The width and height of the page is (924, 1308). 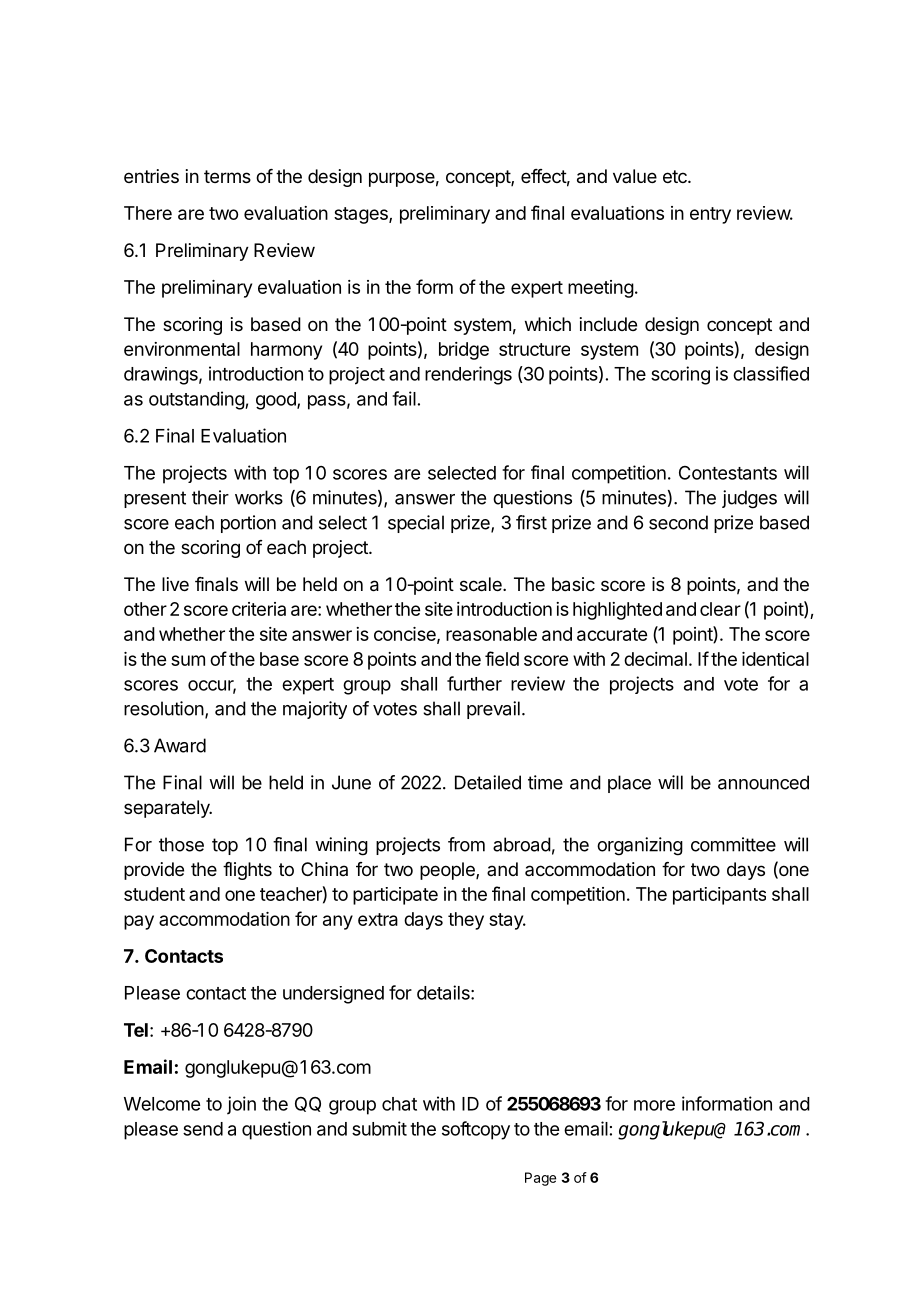 I want to click on chat, so click(x=399, y=1104).
